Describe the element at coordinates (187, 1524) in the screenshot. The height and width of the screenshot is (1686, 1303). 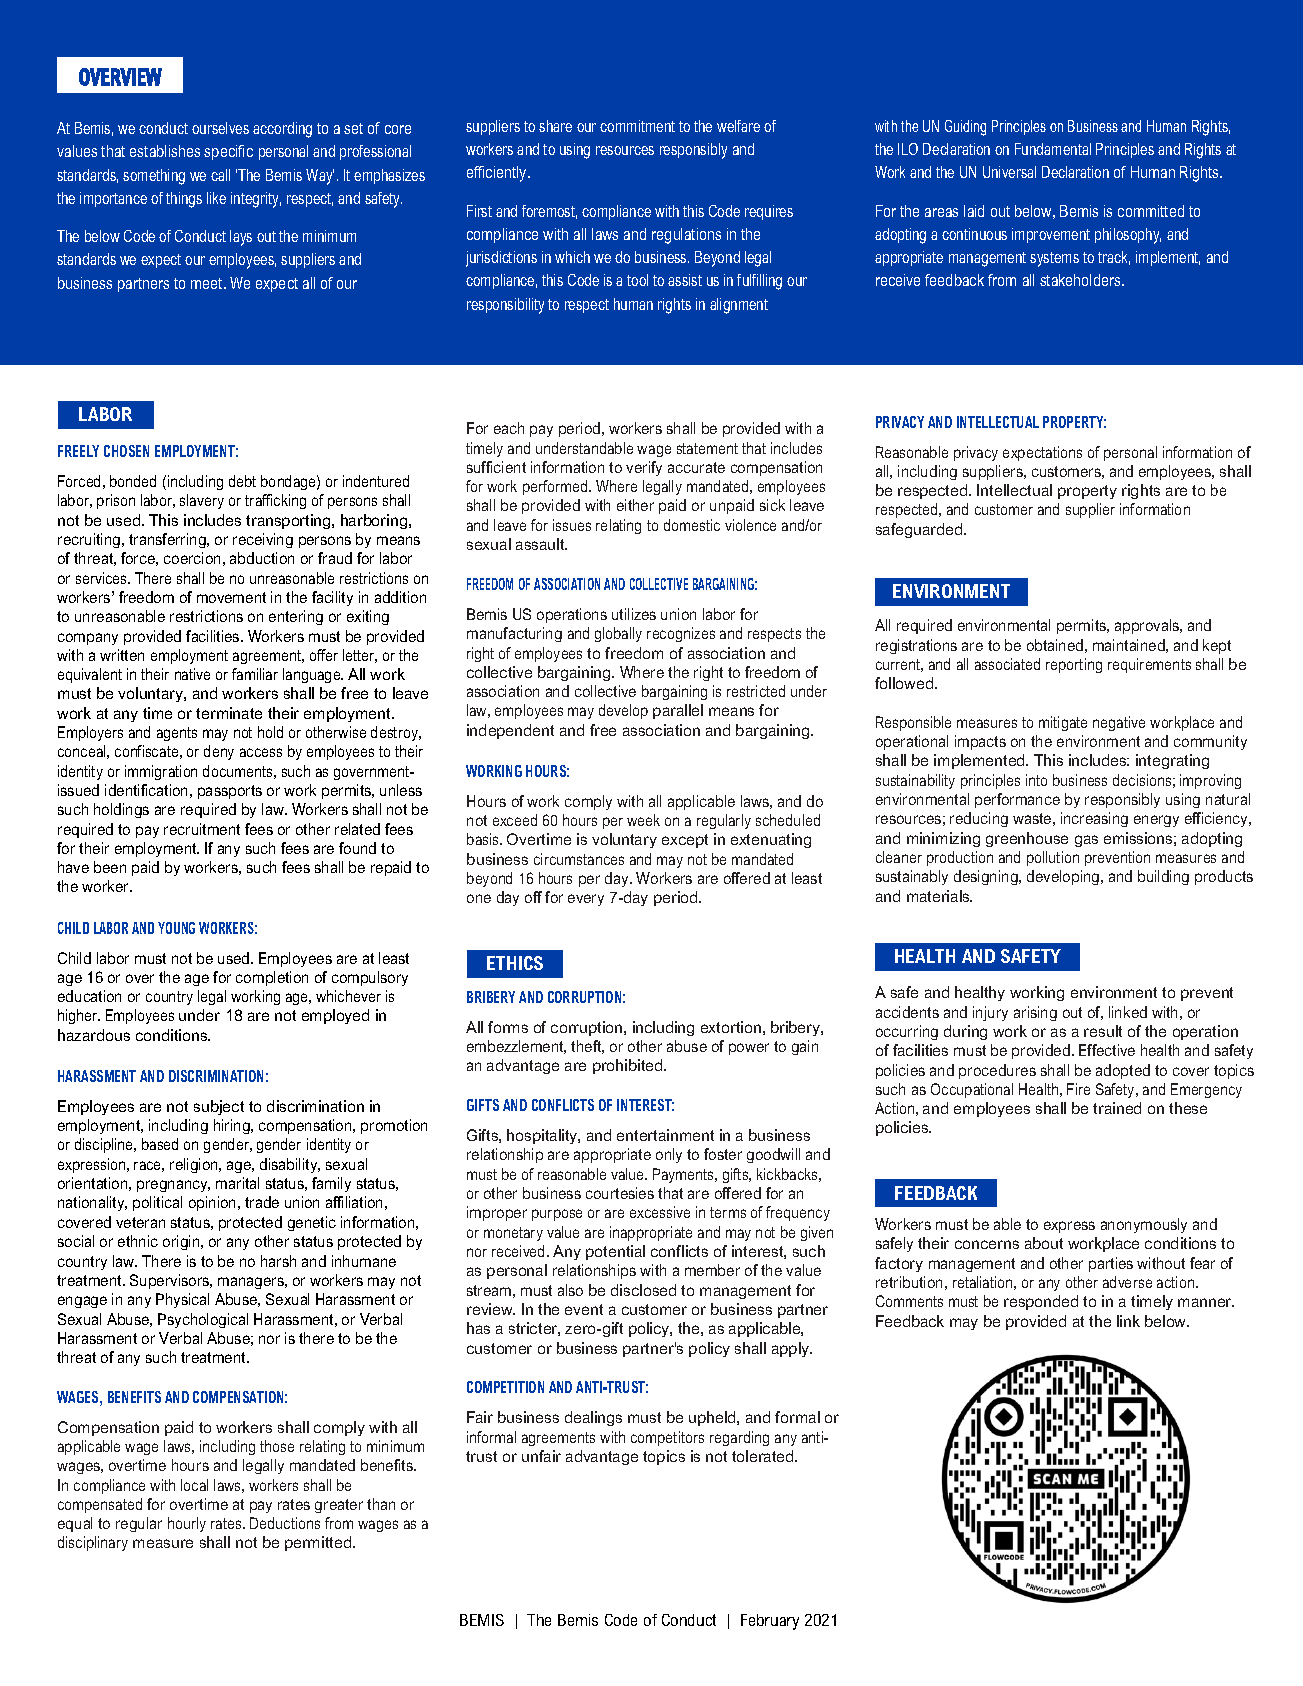
I see `hourly` at that location.
